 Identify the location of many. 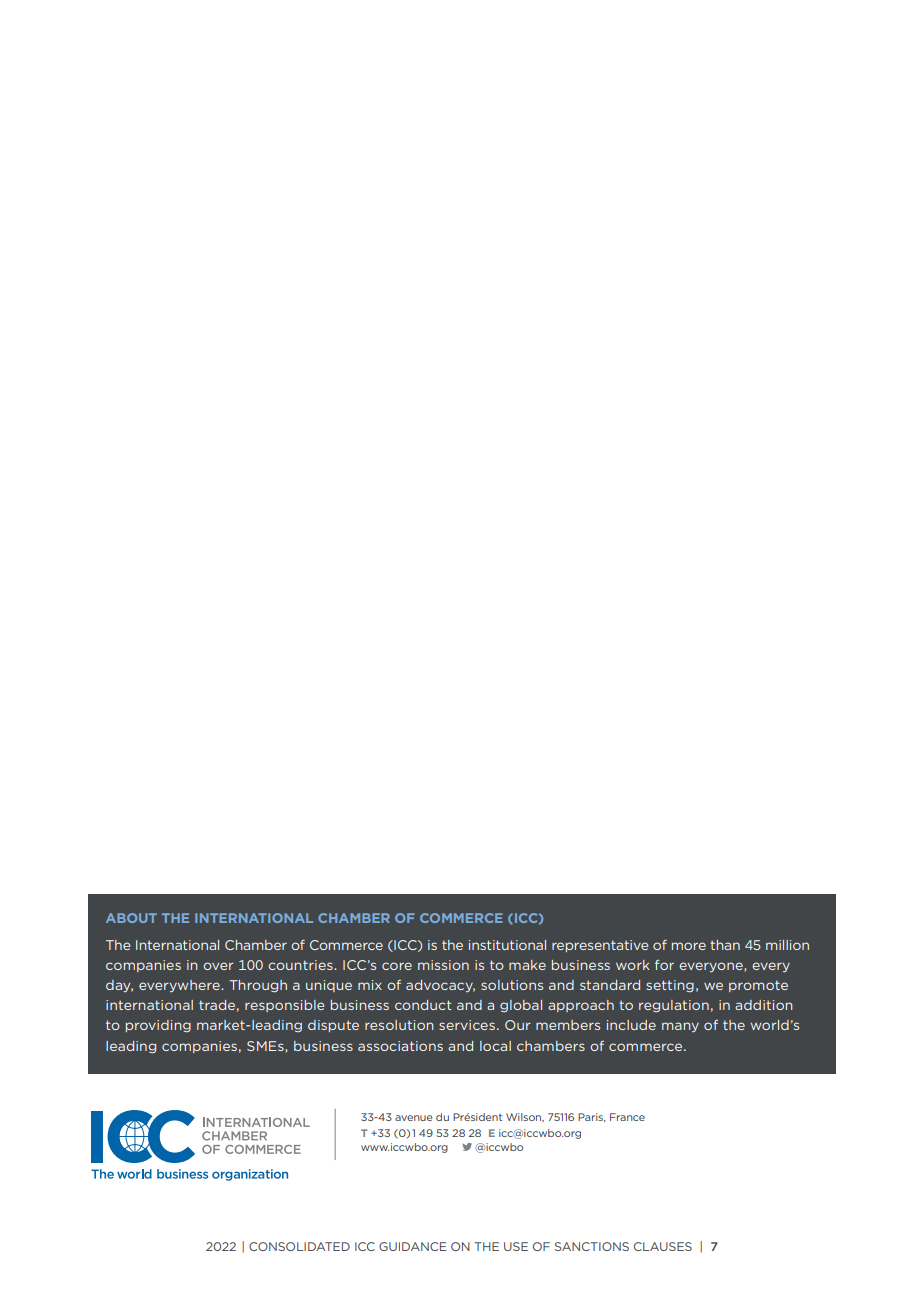
(680, 1027).
